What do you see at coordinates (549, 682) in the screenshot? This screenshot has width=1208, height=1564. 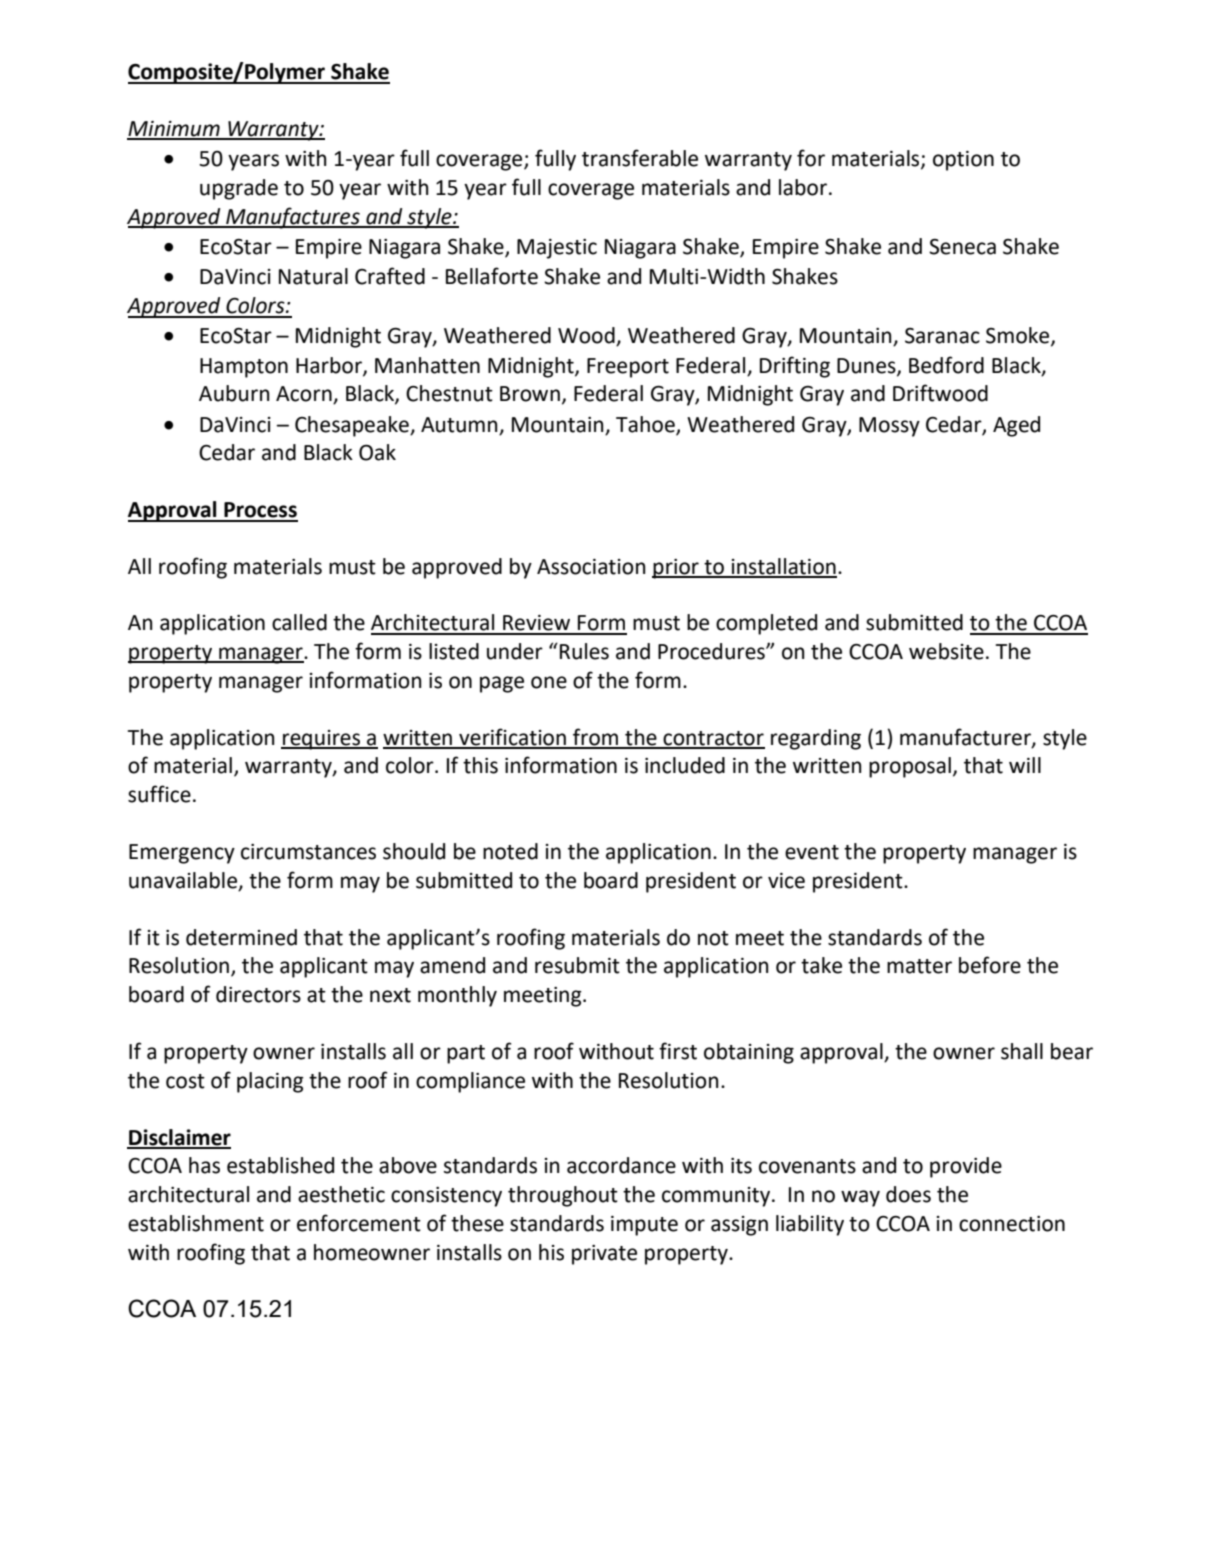 I see `one` at bounding box center [549, 682].
